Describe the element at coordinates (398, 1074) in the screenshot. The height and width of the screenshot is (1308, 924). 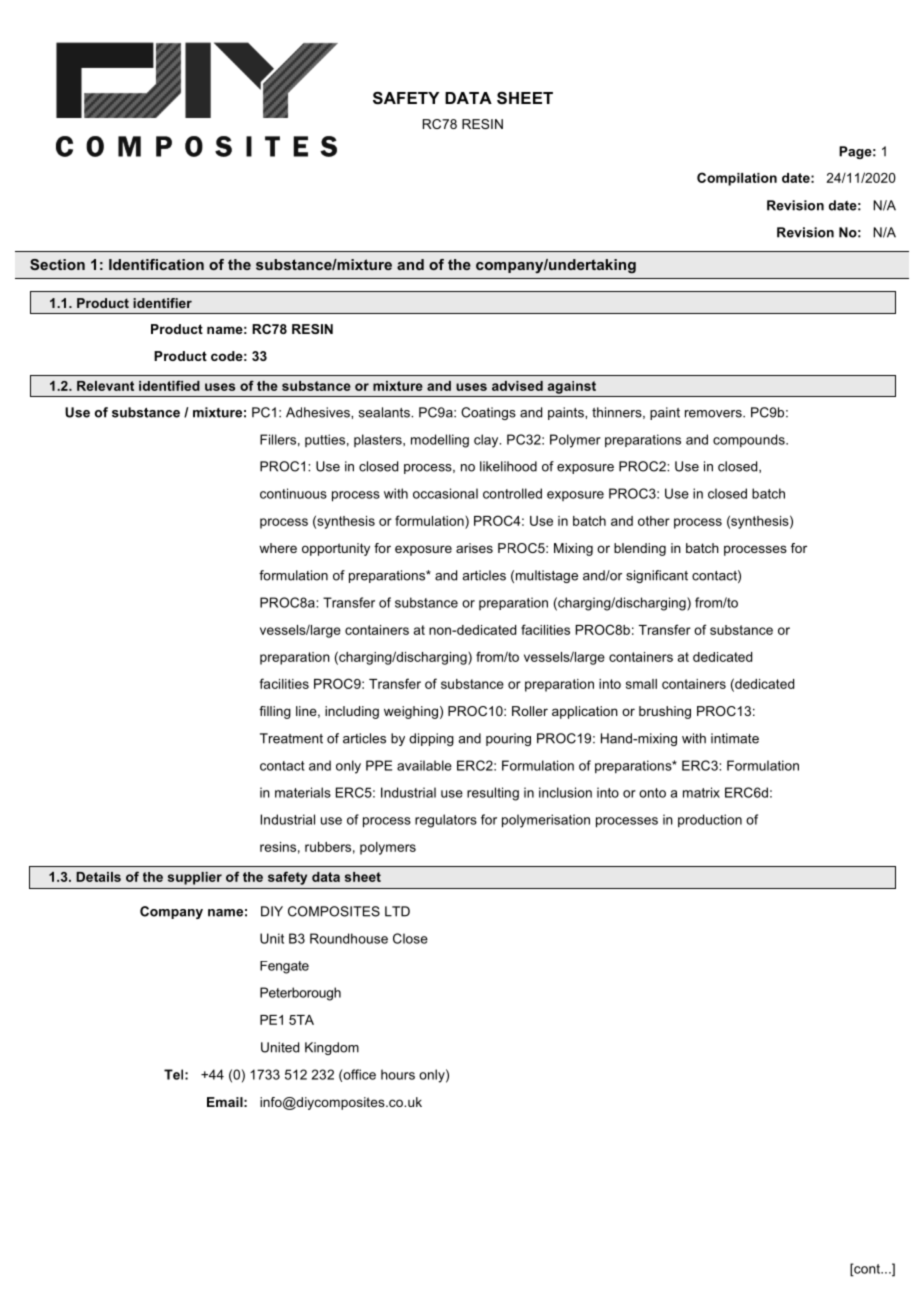
I see `hours` at that location.
